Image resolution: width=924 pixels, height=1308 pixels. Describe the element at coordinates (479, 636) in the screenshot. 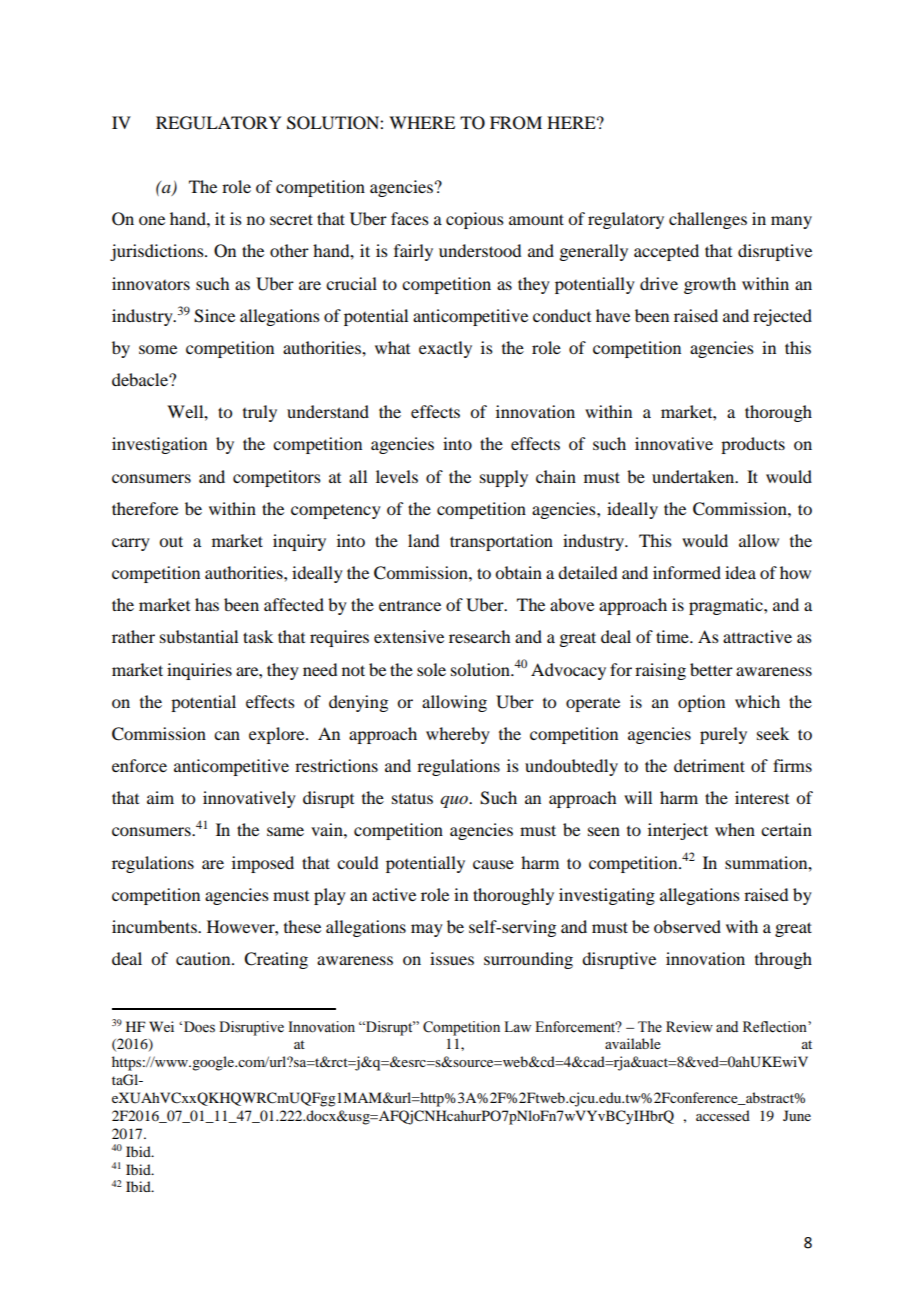

I see `research` at that location.
